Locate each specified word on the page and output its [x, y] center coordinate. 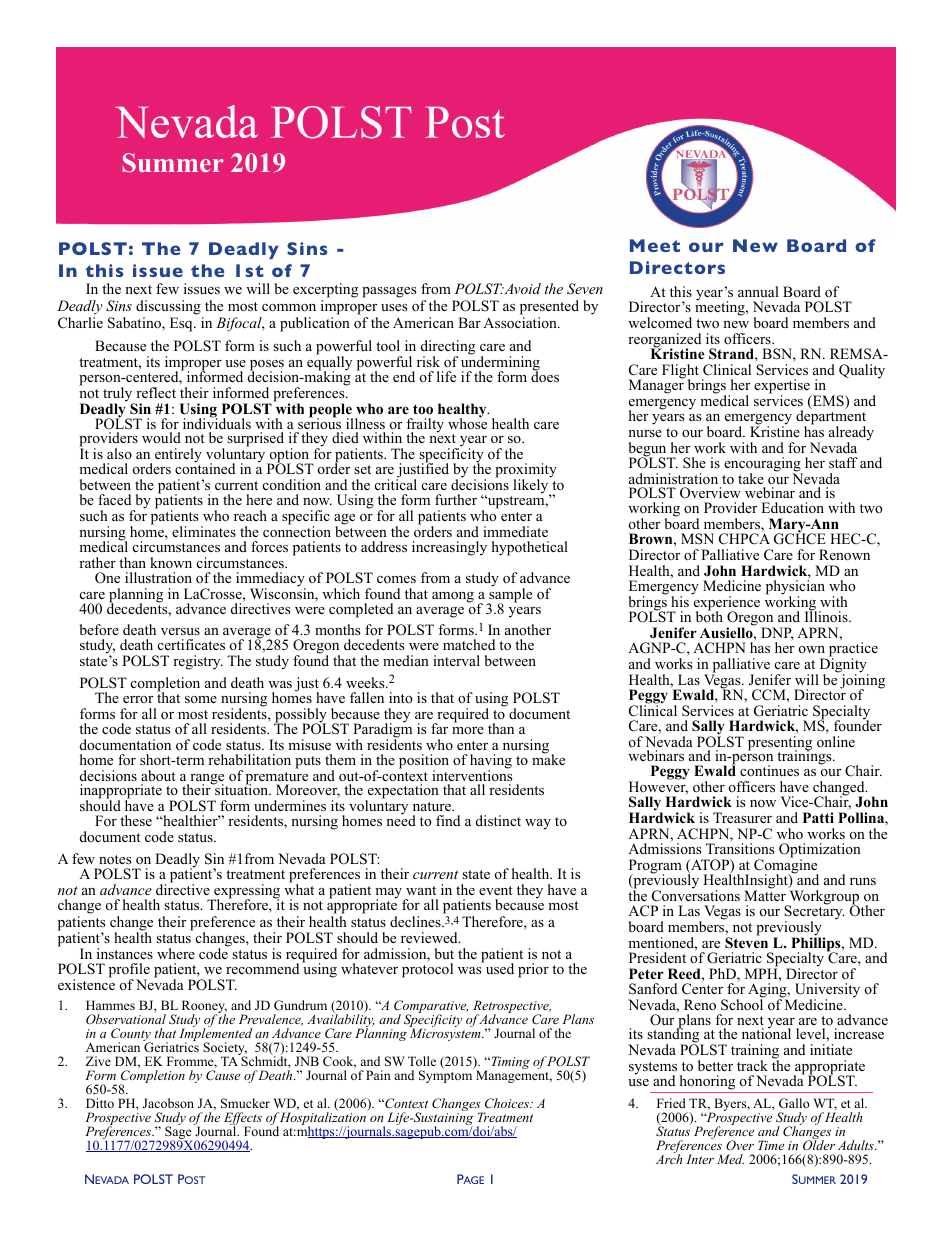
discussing [168, 307]
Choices [508, 1103]
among [453, 597]
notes [115, 860]
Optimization [820, 851]
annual [758, 291]
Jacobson [168, 1103]
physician [795, 587]
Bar [469, 322]
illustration [158, 577]
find [448, 820]
